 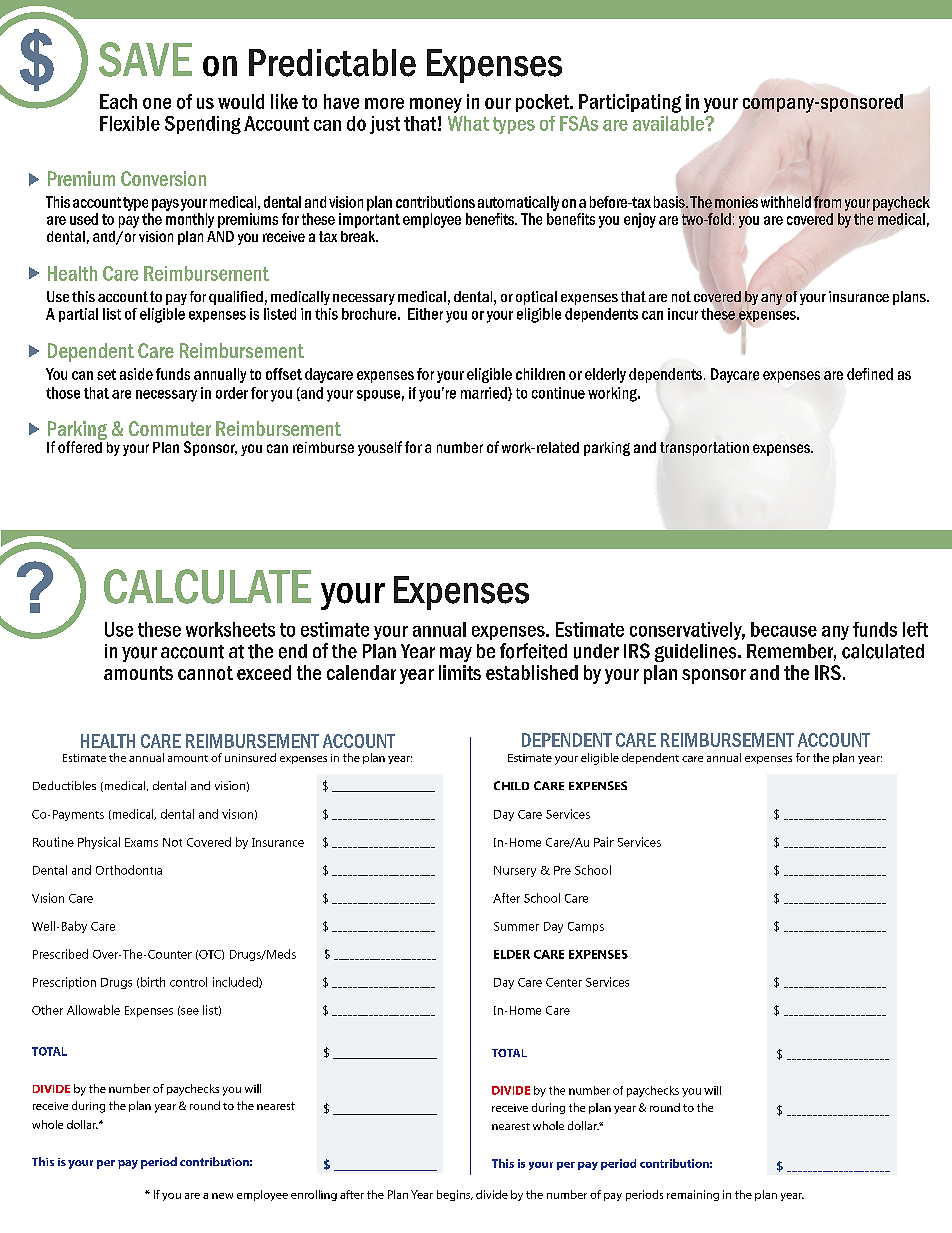 I want to click on Each, so click(x=118, y=101).
